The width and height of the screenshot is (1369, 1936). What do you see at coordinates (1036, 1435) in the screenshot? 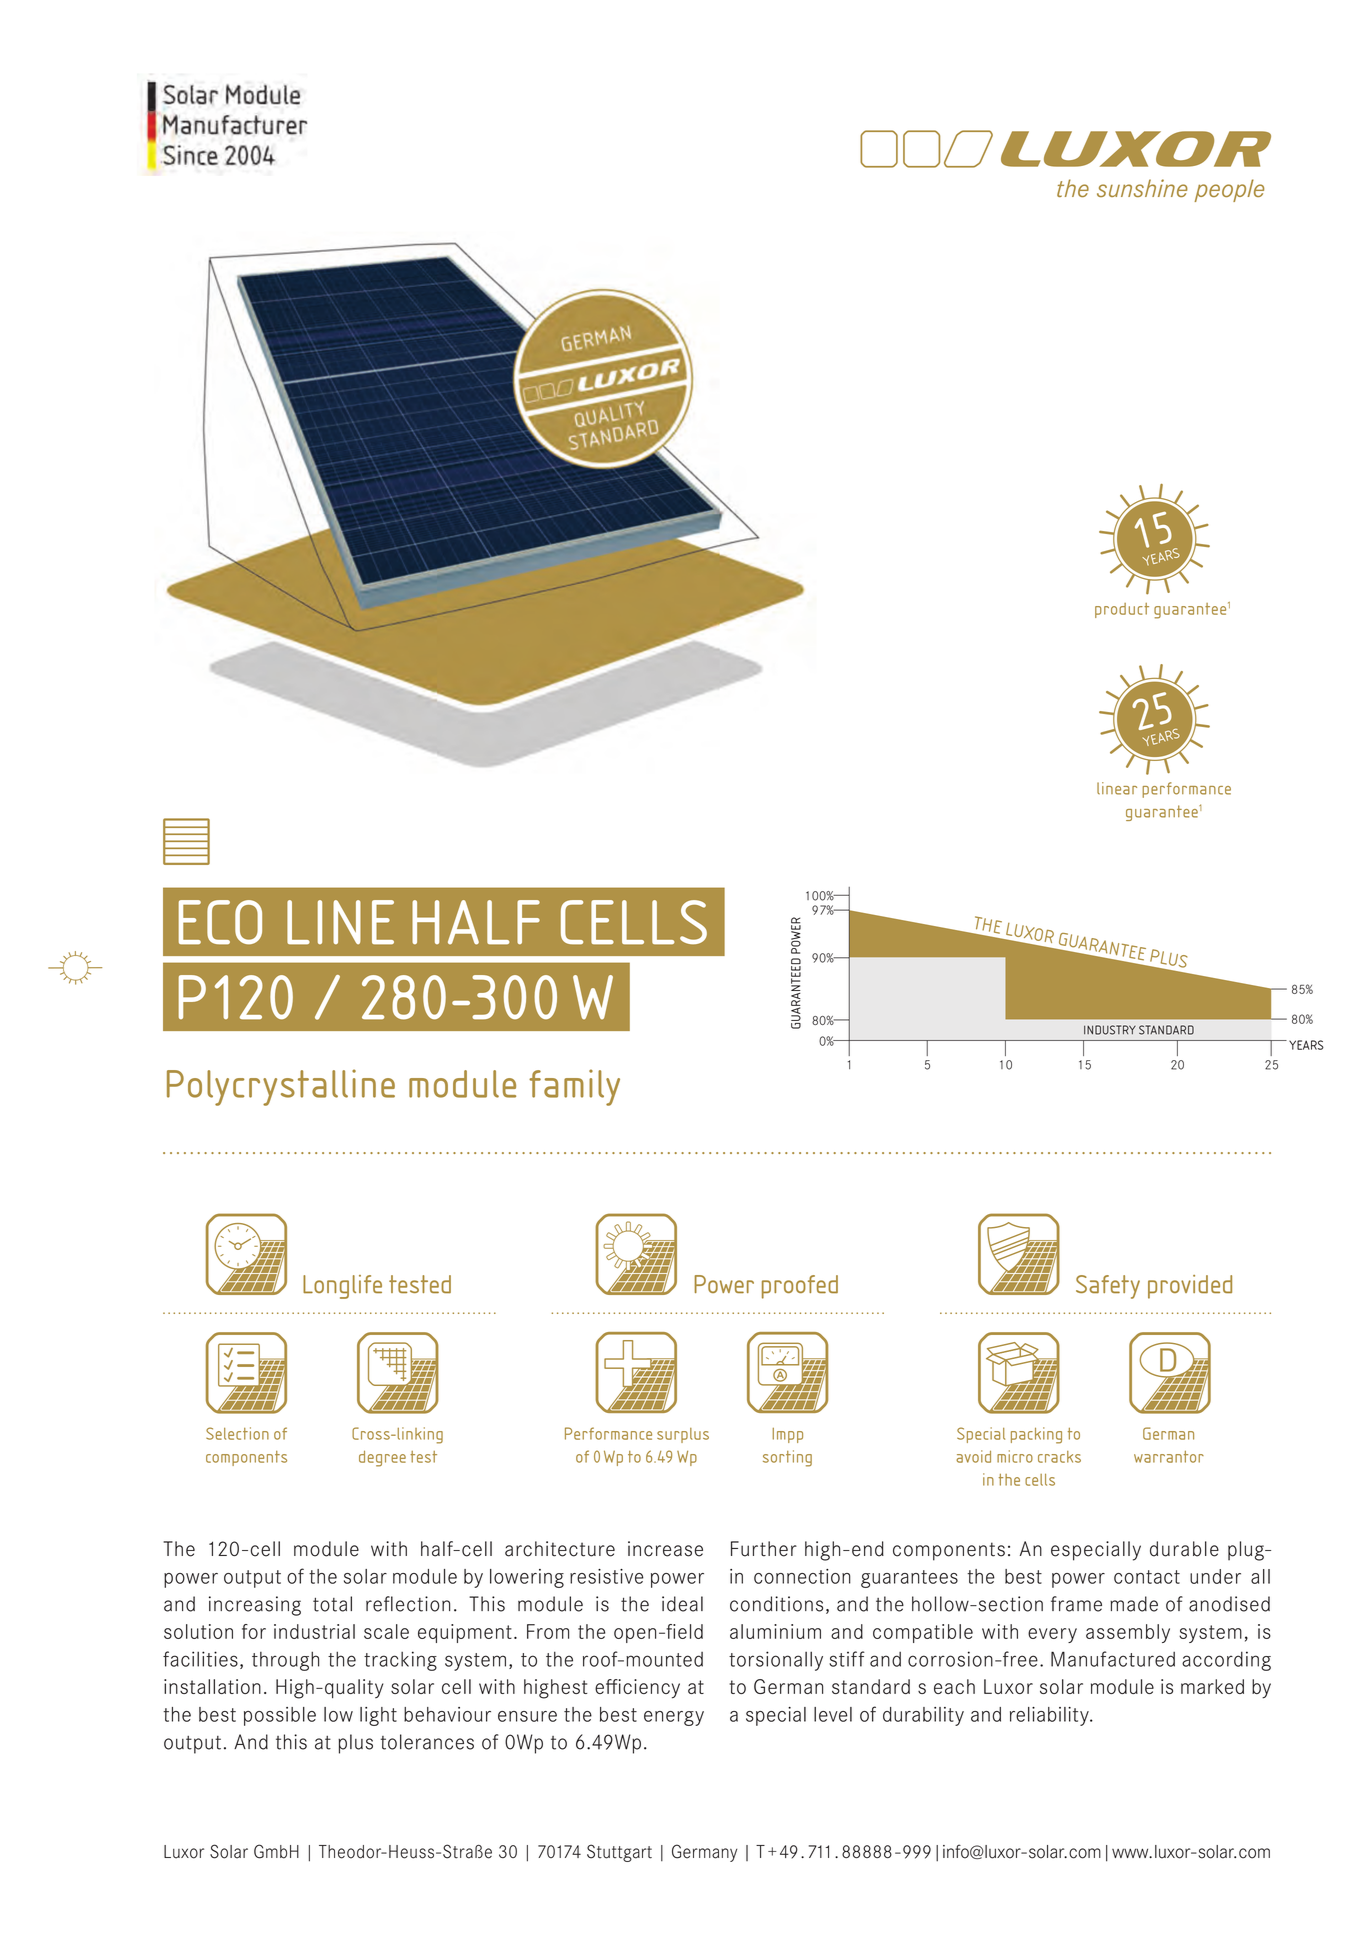
I see `packing` at bounding box center [1036, 1435].
